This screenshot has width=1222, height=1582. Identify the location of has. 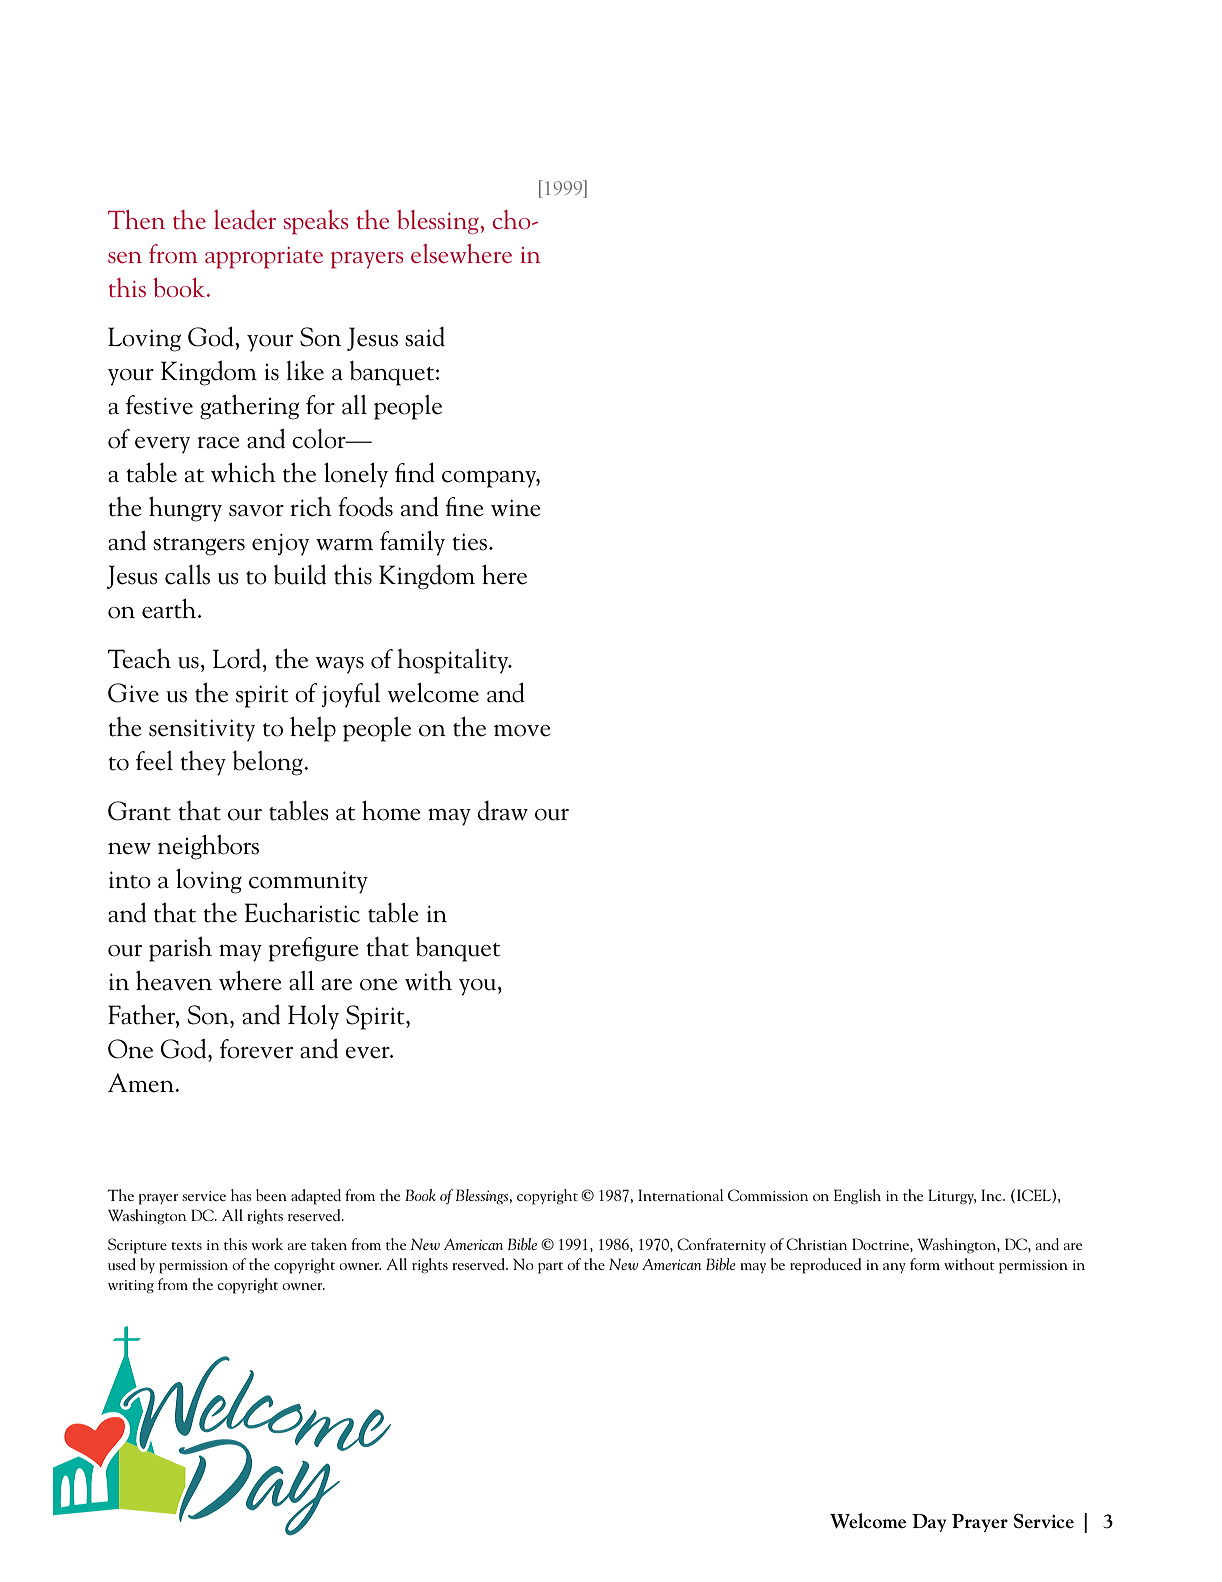
(241, 1195).
